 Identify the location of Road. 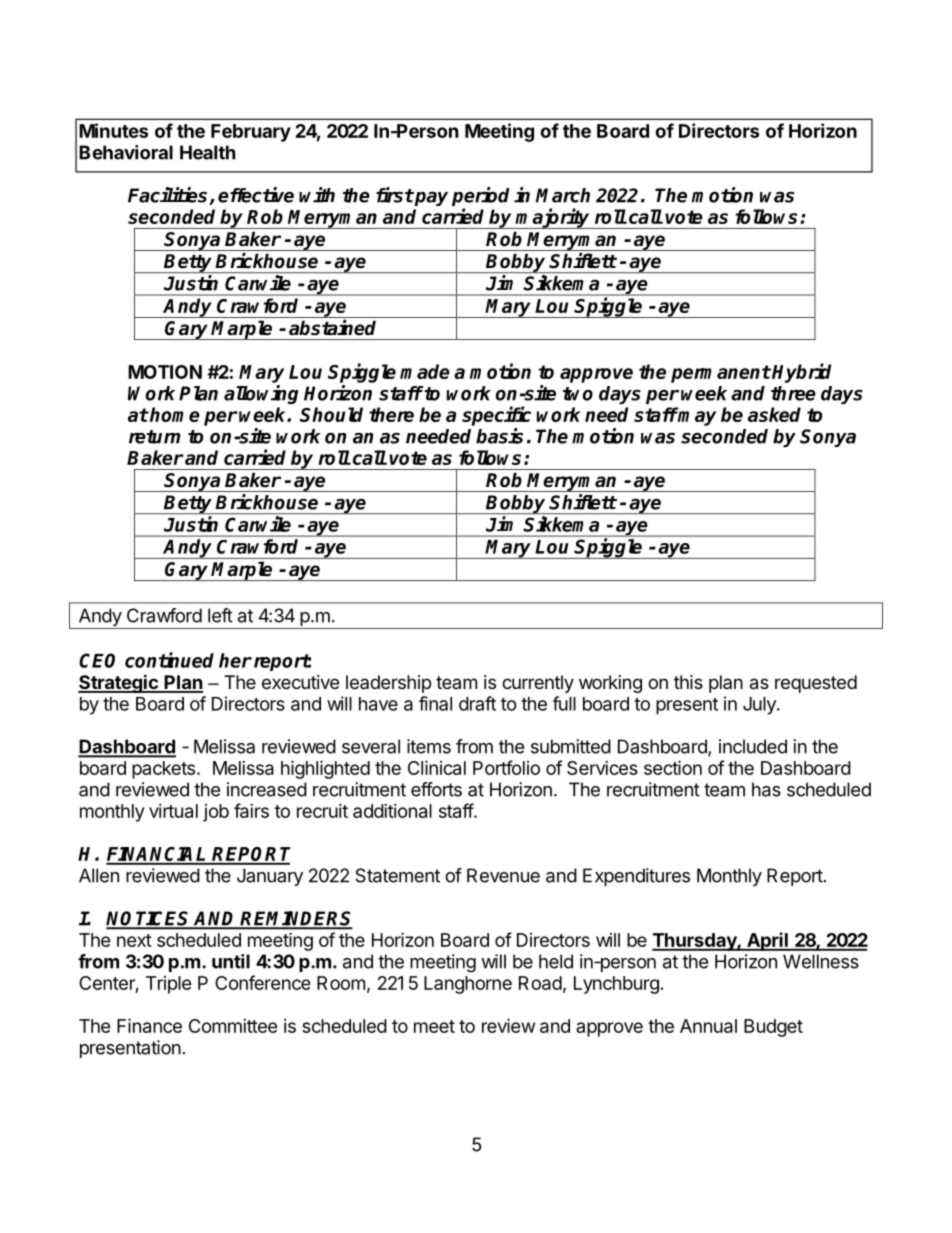
(540, 983).
